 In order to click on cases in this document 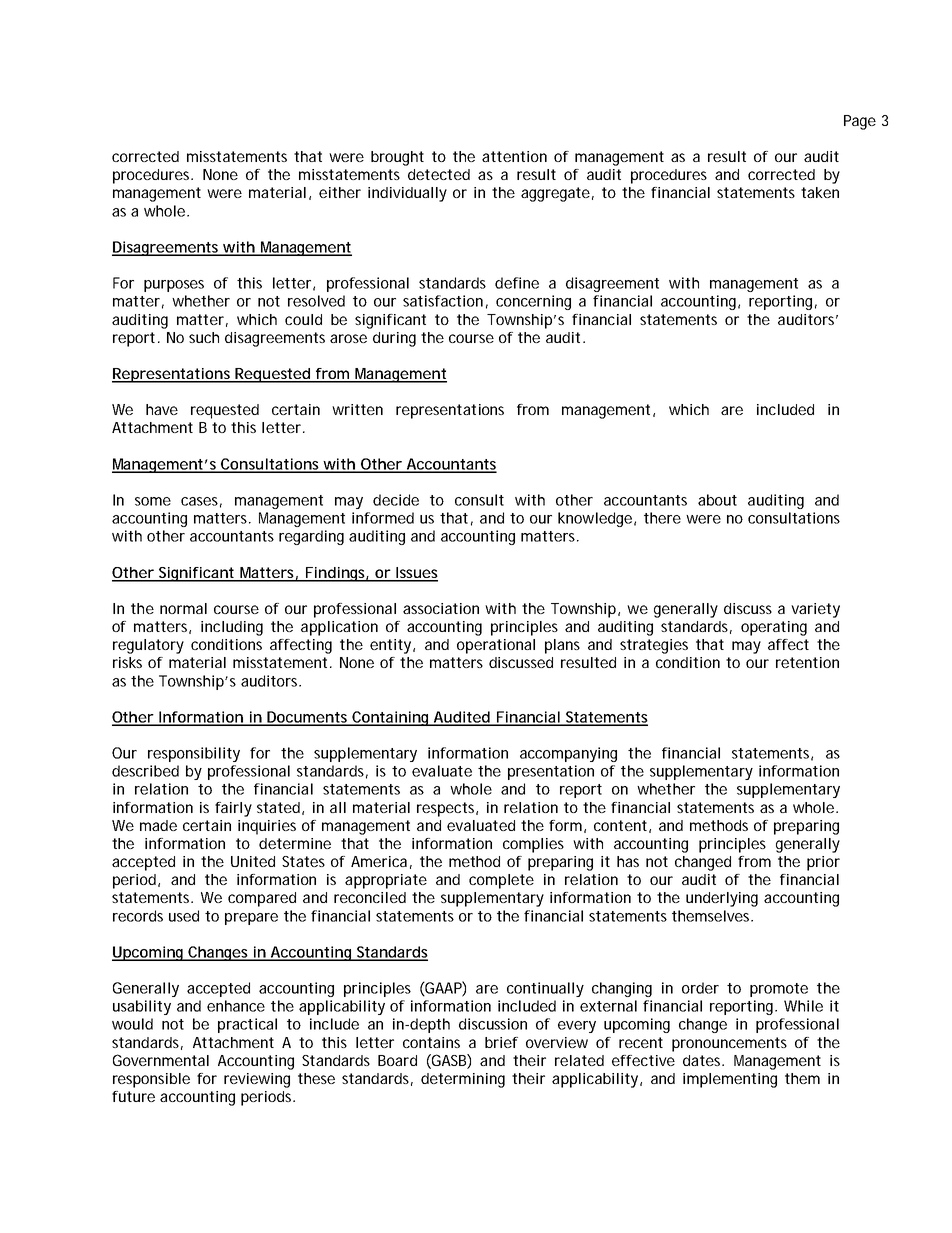, I will do `click(199, 501)`.
